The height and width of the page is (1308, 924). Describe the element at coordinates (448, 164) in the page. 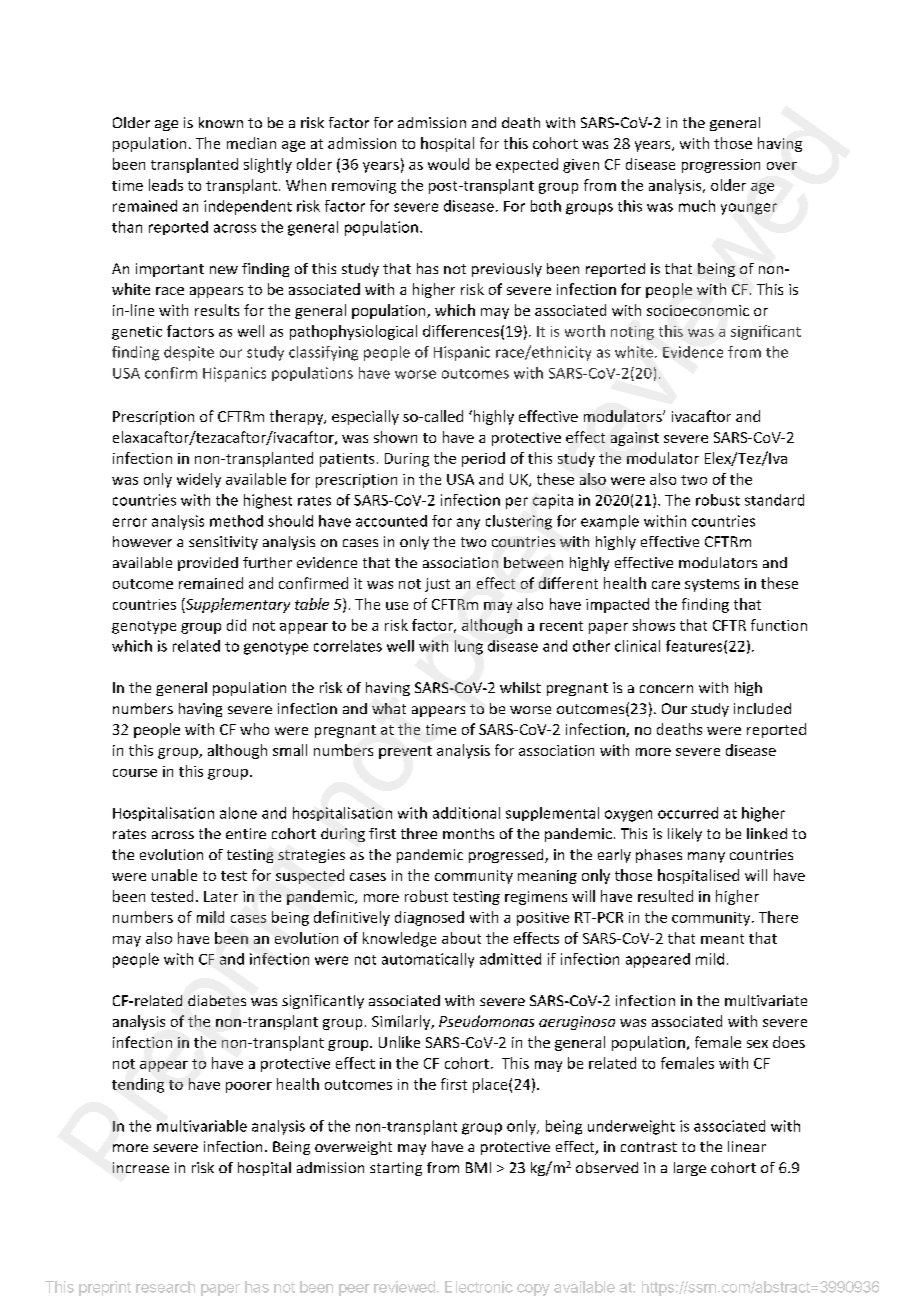

I see `would` at that location.
